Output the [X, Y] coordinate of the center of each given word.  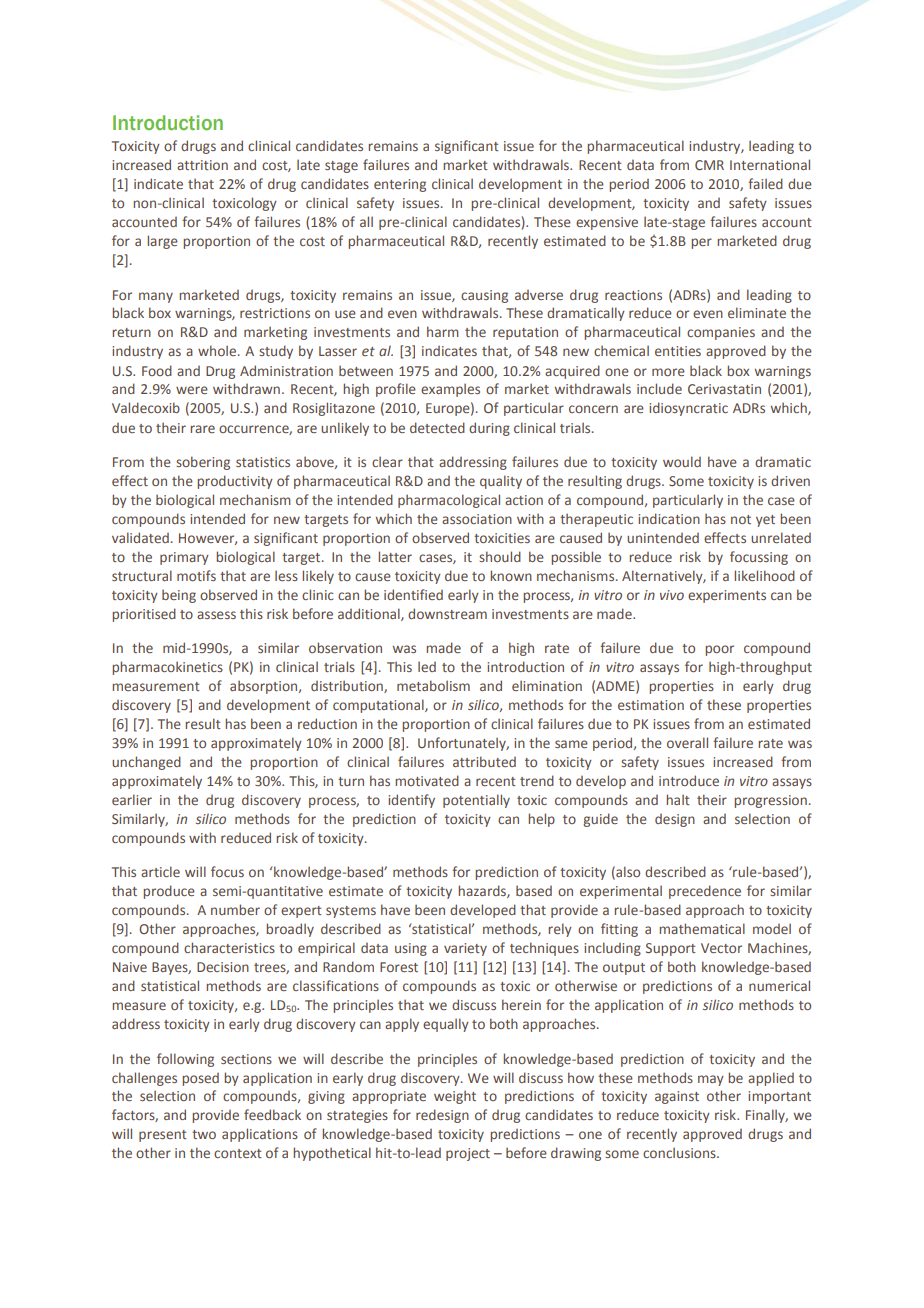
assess [216, 615]
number [235, 909]
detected [437, 427]
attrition [202, 165]
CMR [709, 165]
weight [455, 1097]
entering [400, 185]
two [204, 1134]
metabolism [433, 685]
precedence [705, 892]
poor [719, 650]
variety [465, 949]
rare [202, 429]
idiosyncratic [688, 409]
